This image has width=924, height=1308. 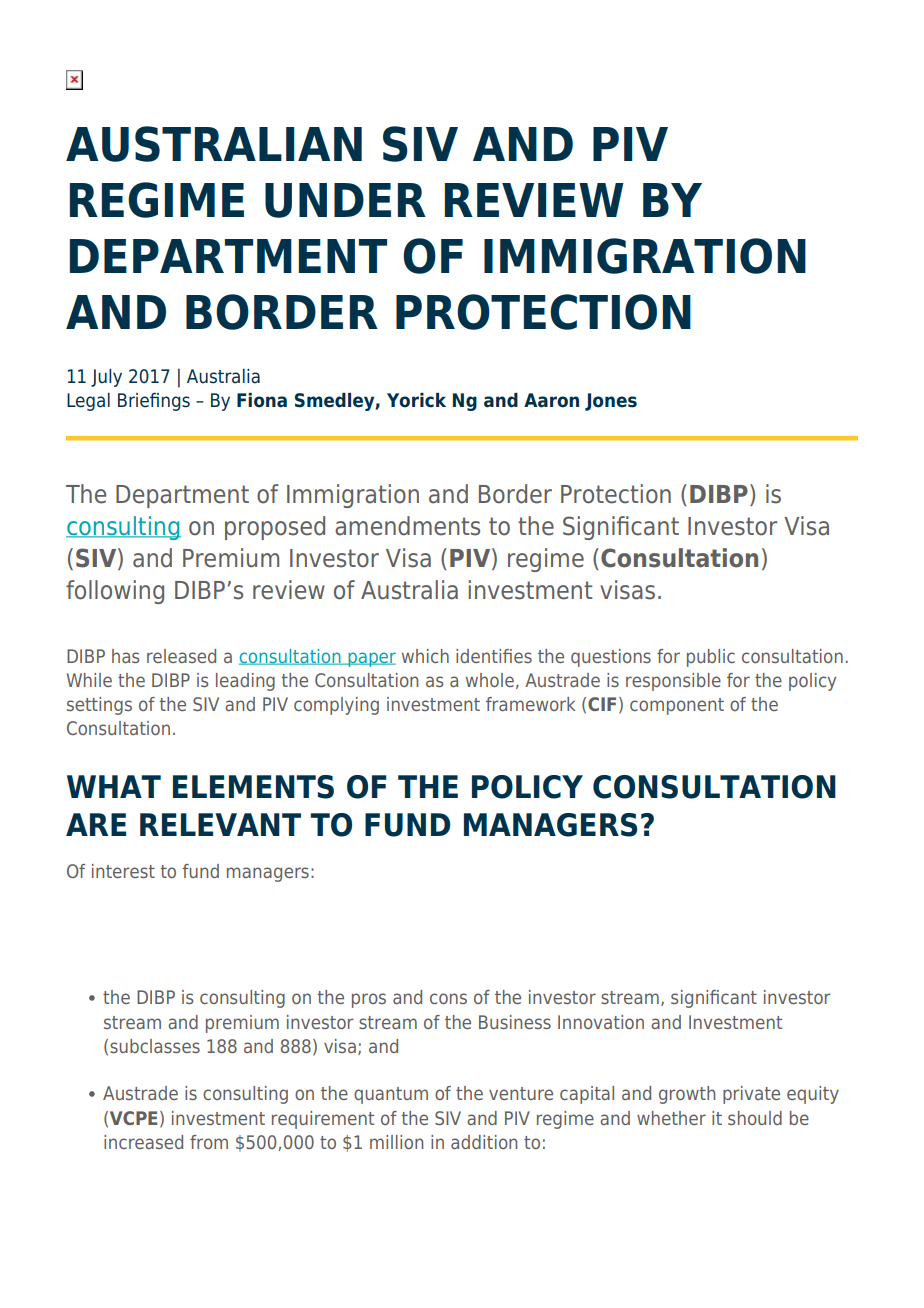 I want to click on interest, so click(x=123, y=871).
